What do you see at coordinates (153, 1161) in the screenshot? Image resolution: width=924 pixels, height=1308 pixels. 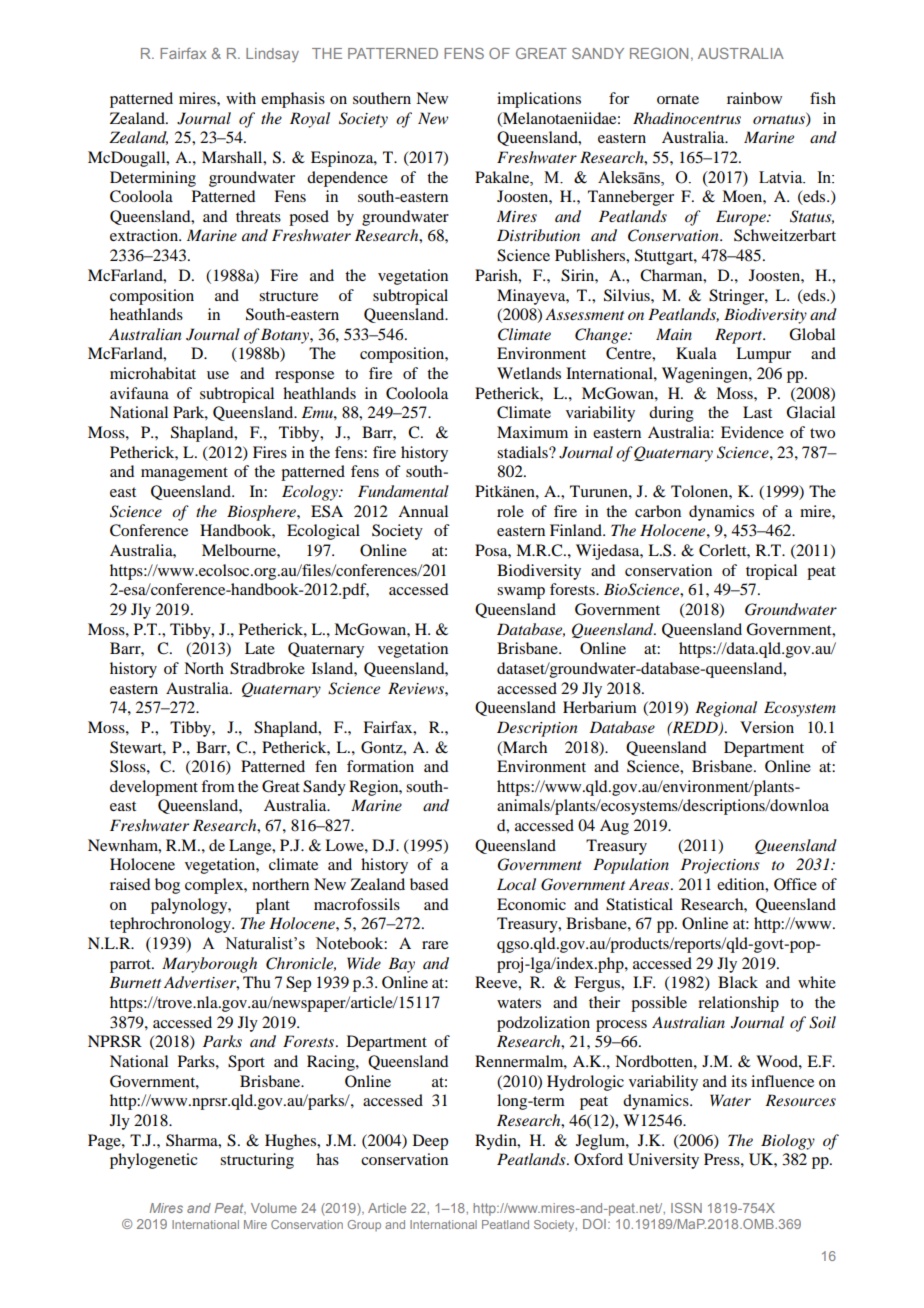 I see `phylogenetic` at bounding box center [153, 1161].
